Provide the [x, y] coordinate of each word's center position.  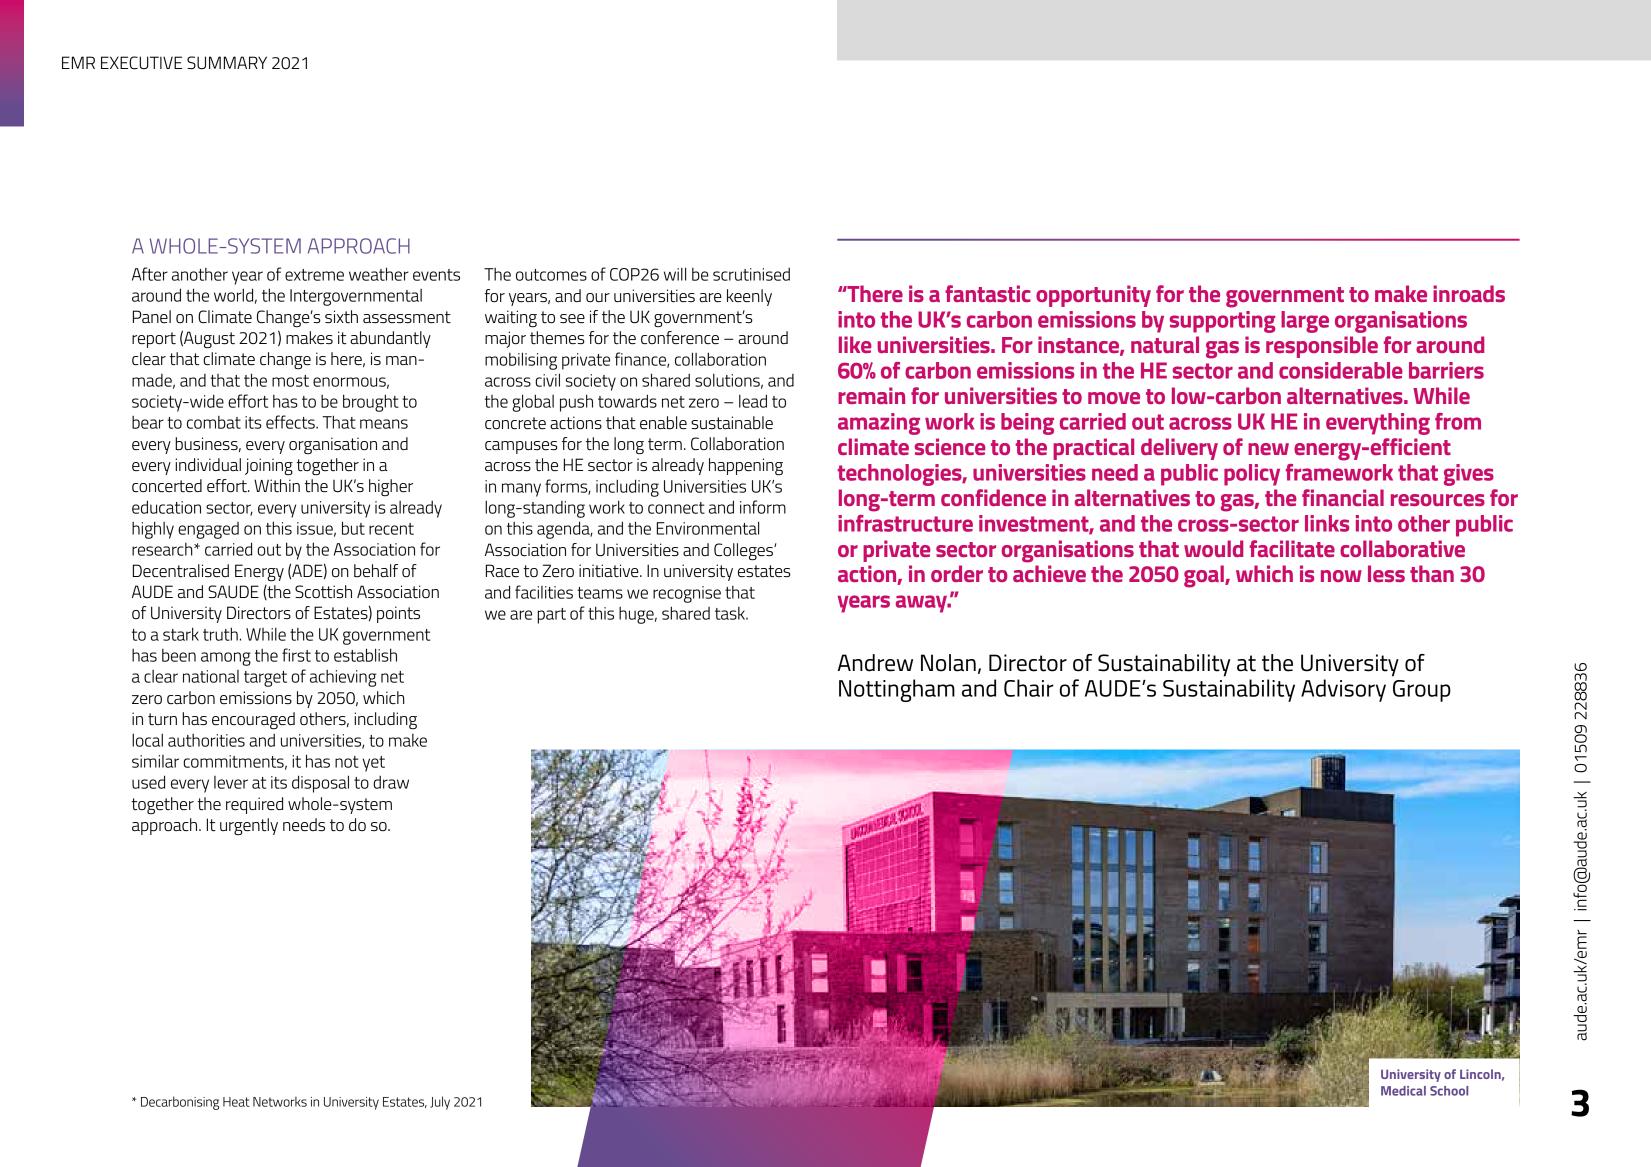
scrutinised [751, 274]
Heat [236, 1102]
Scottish [323, 592]
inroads [1469, 293]
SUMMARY [227, 62]
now [1341, 576]
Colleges [744, 551]
